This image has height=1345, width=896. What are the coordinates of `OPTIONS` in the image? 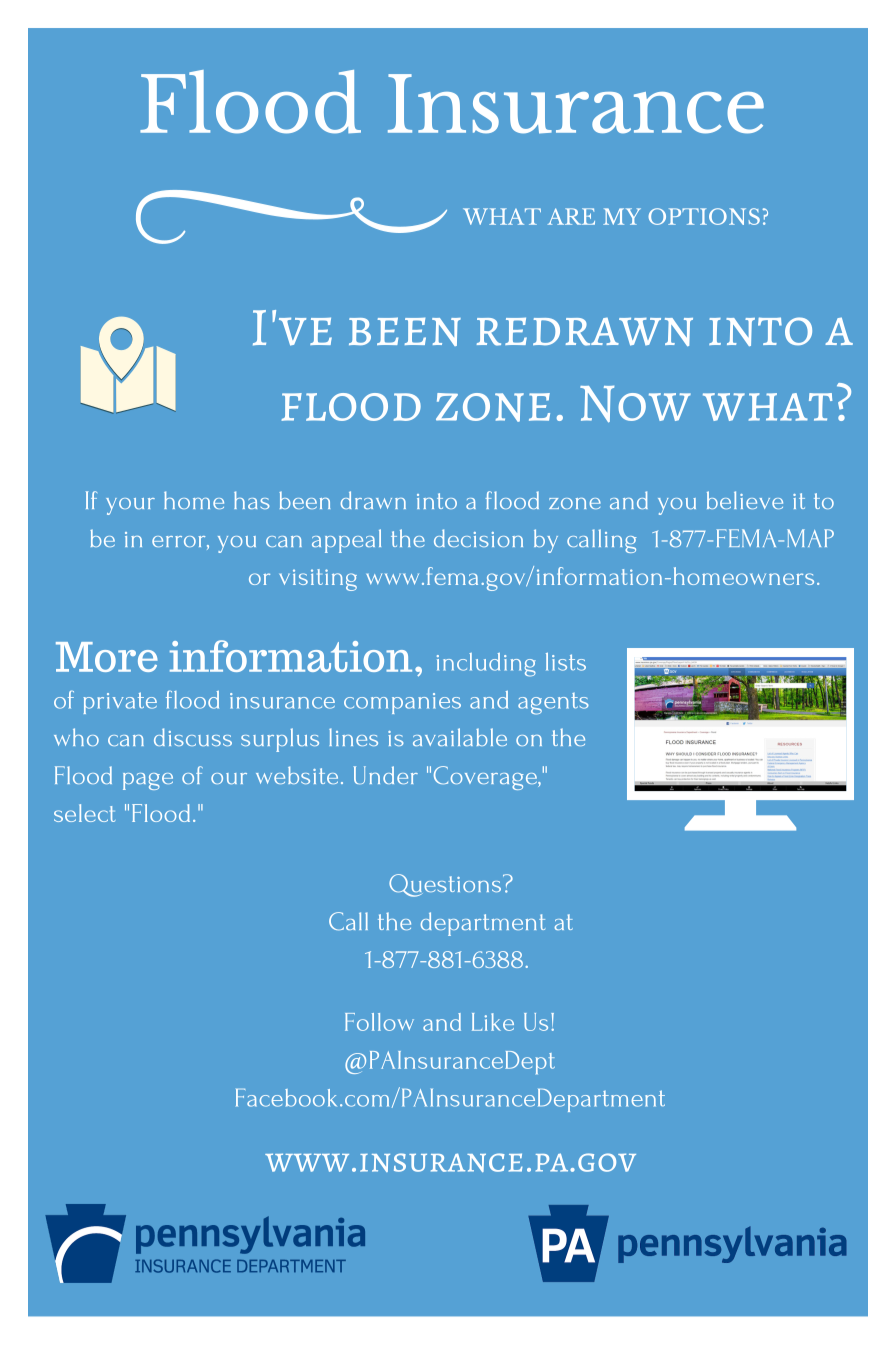 It's located at (704, 216).
